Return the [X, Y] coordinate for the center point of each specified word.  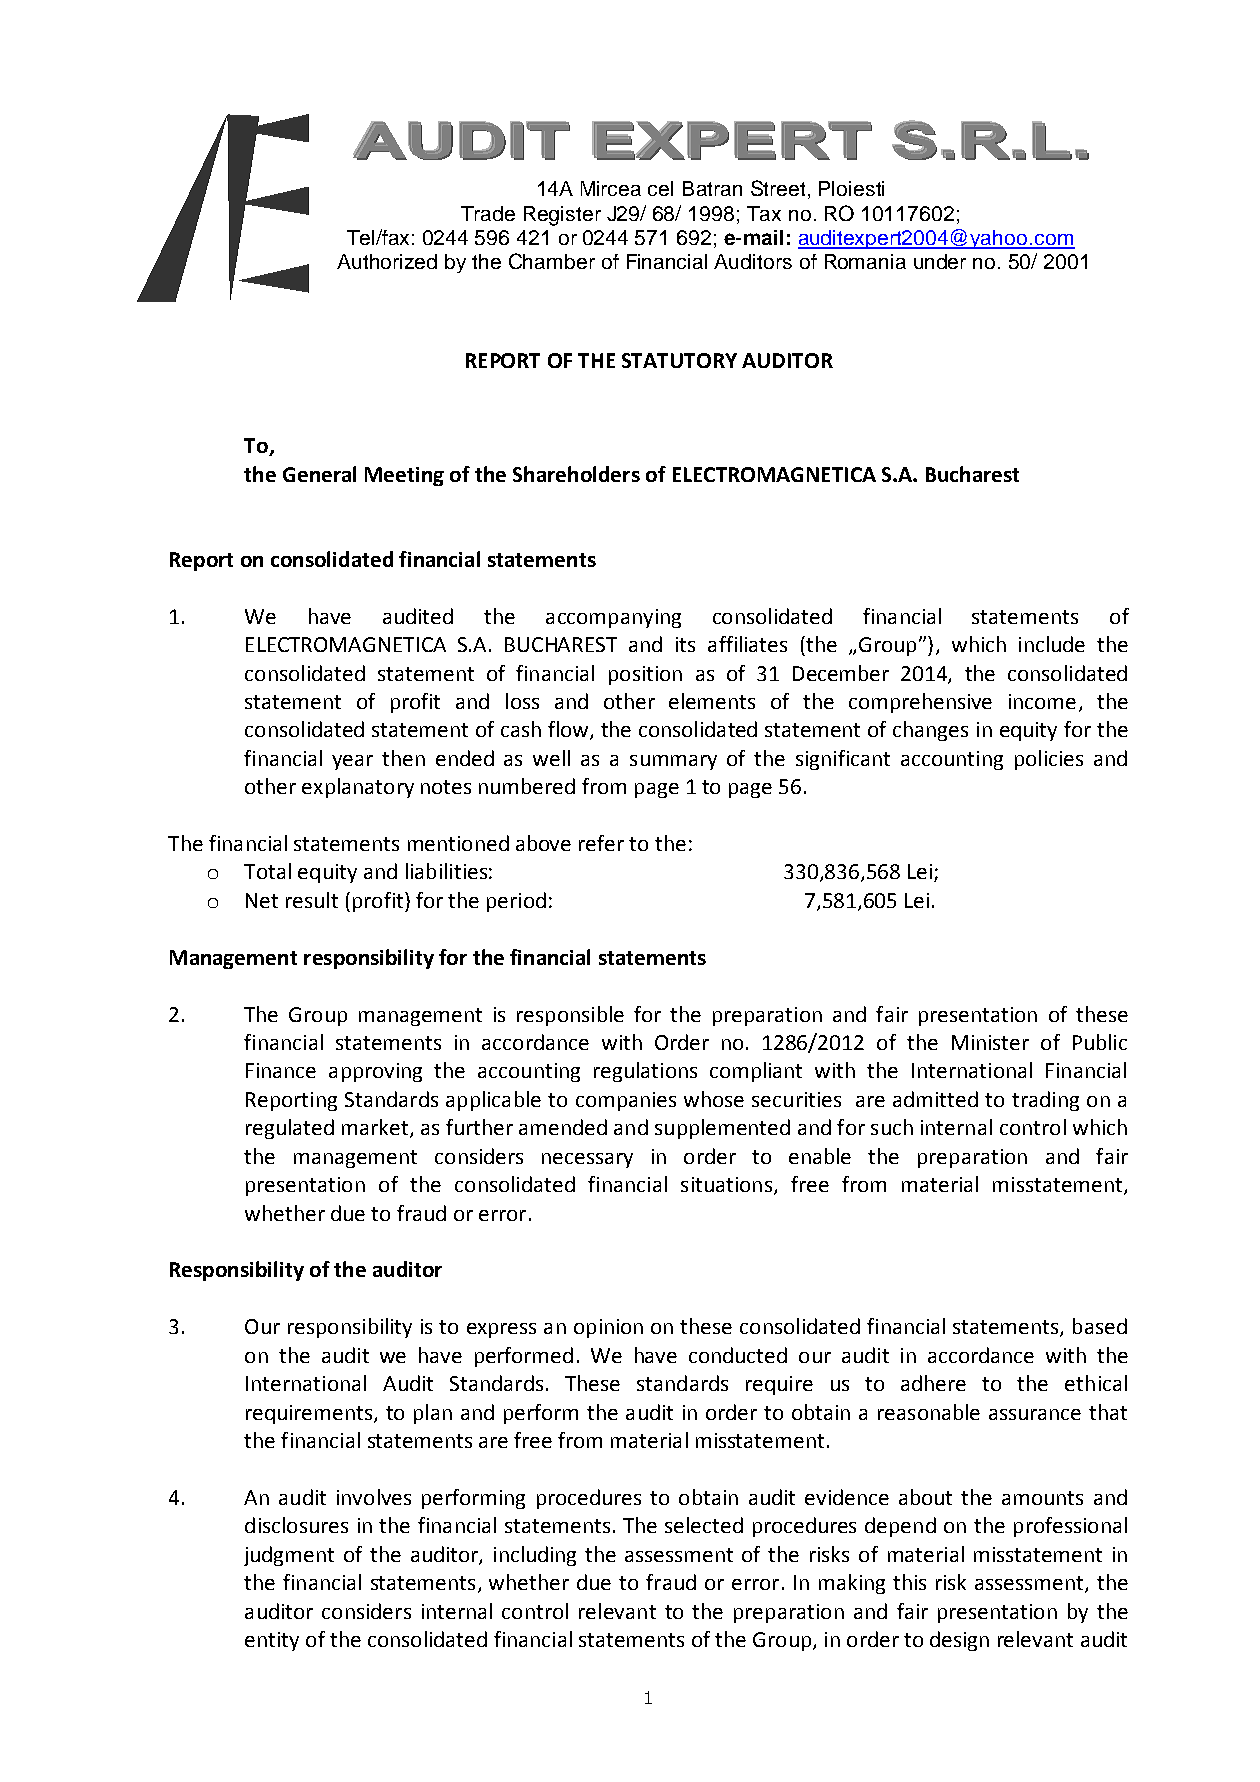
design [959, 1641]
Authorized [387, 261]
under [940, 261]
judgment [289, 1556]
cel [660, 188]
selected [704, 1525]
